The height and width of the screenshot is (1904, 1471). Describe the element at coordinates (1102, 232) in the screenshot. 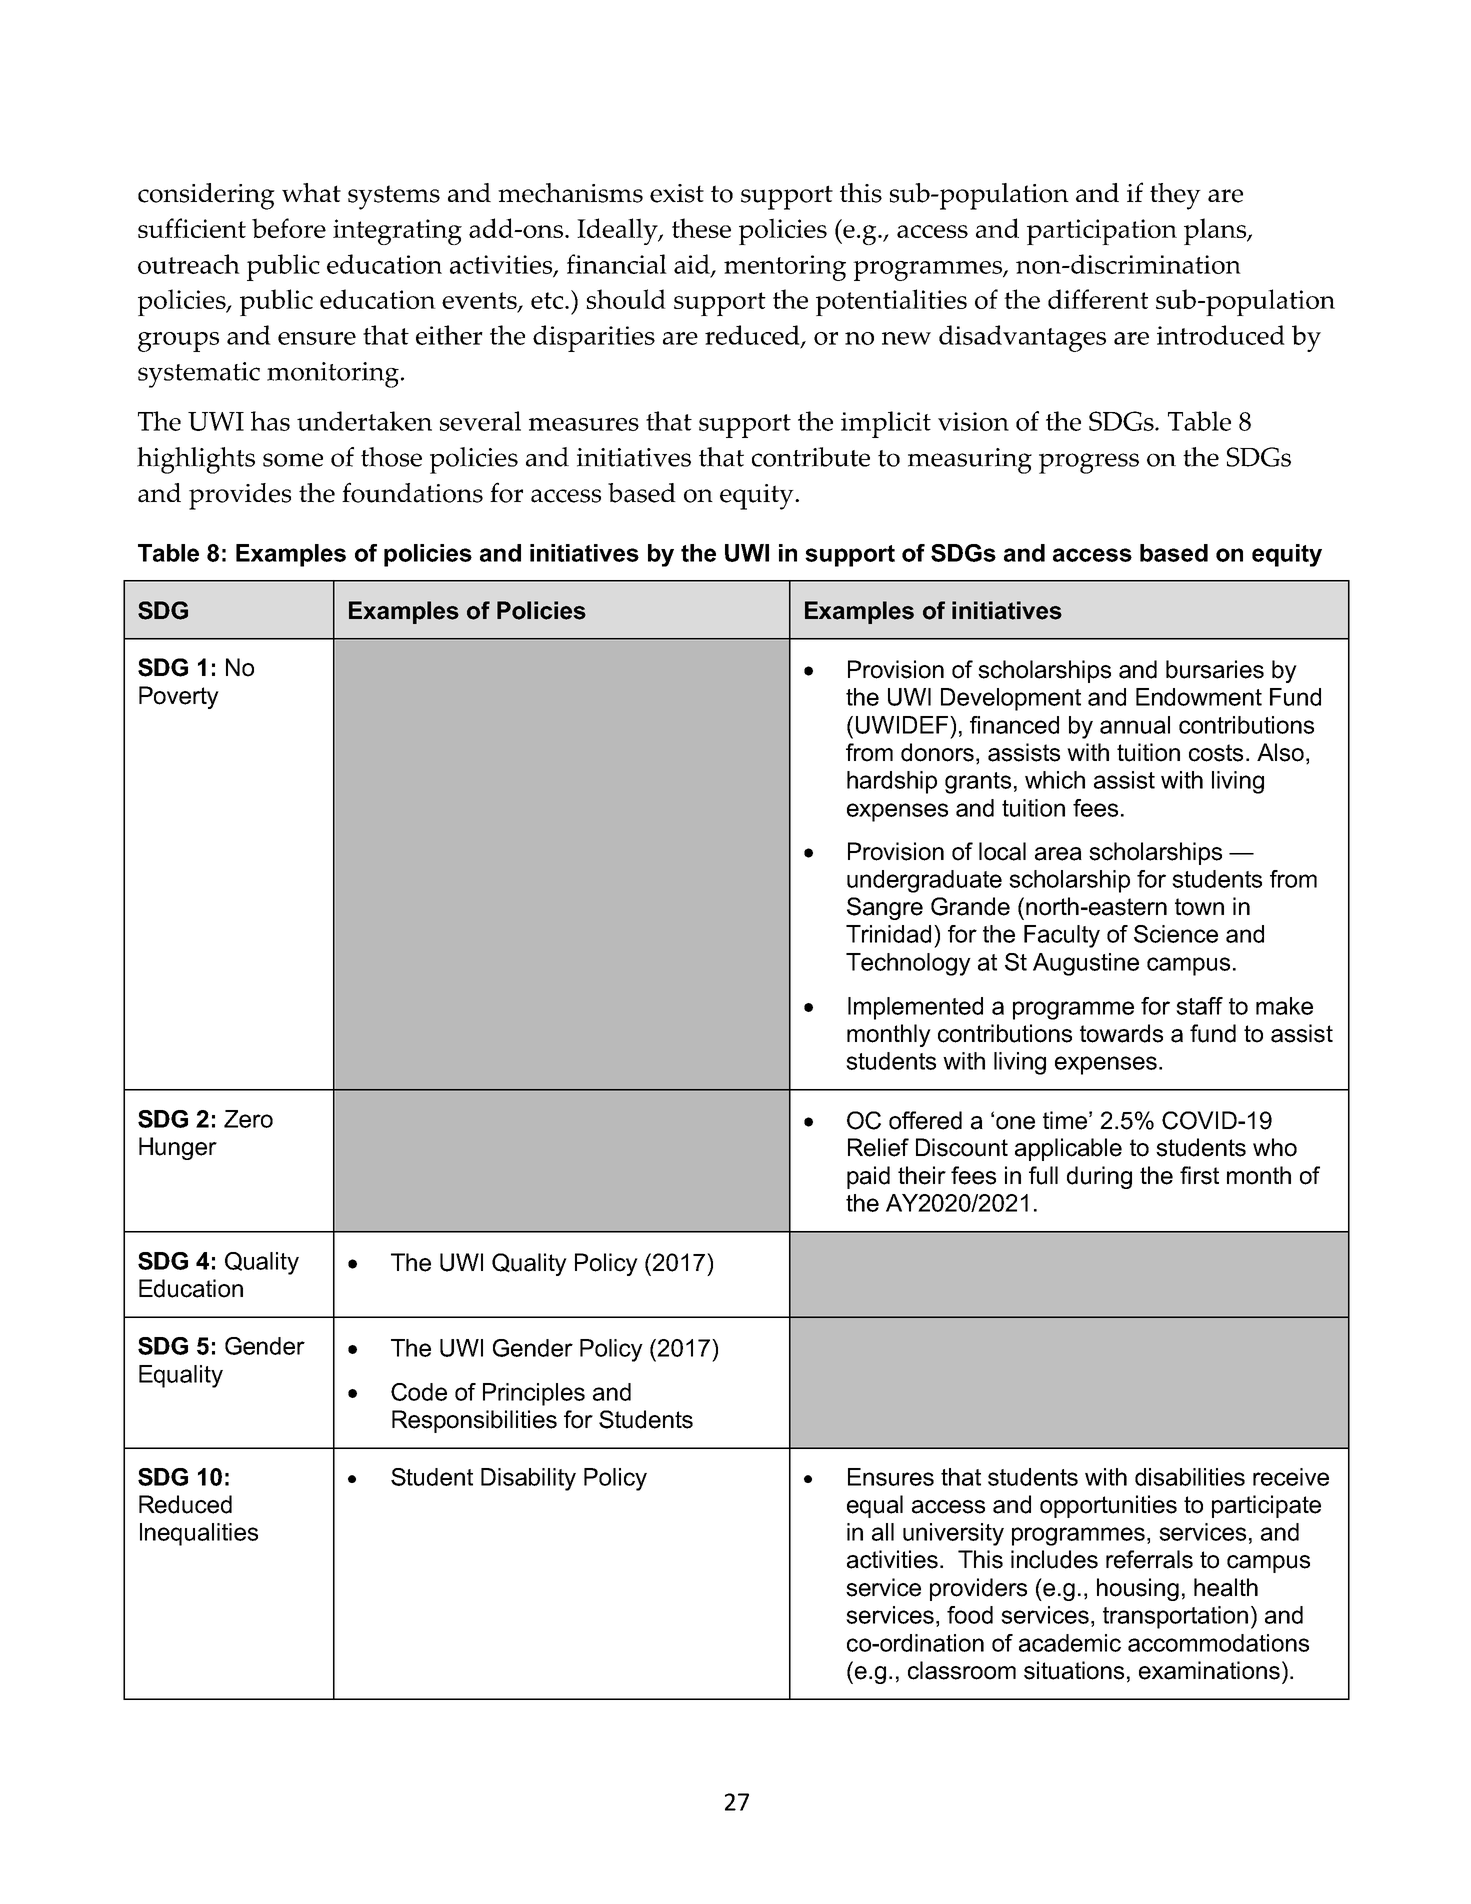

I see `participation` at that location.
